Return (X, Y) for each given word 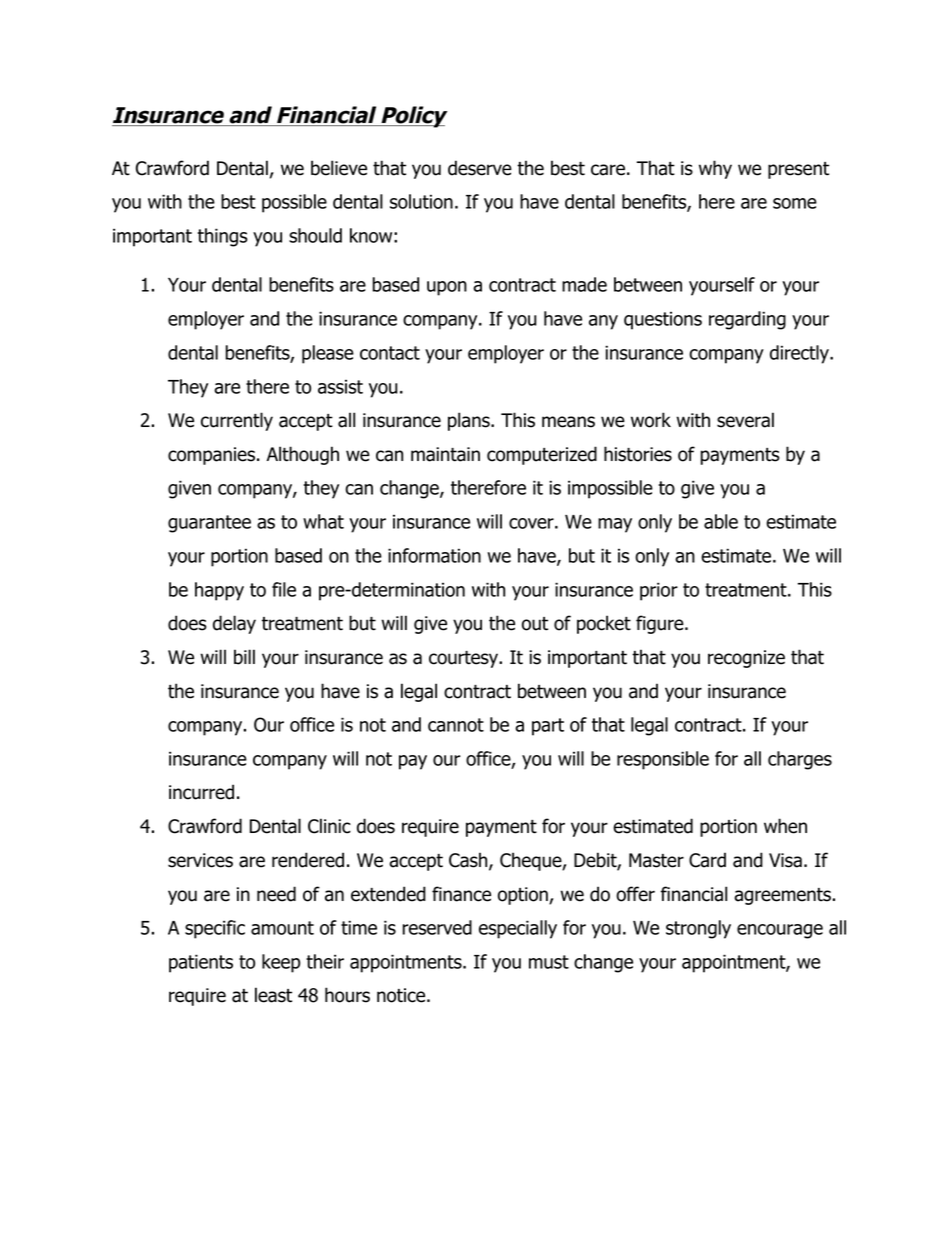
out (535, 624)
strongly (698, 929)
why (715, 169)
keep (281, 963)
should (315, 235)
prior (659, 591)
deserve (480, 168)
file (284, 589)
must (549, 962)
